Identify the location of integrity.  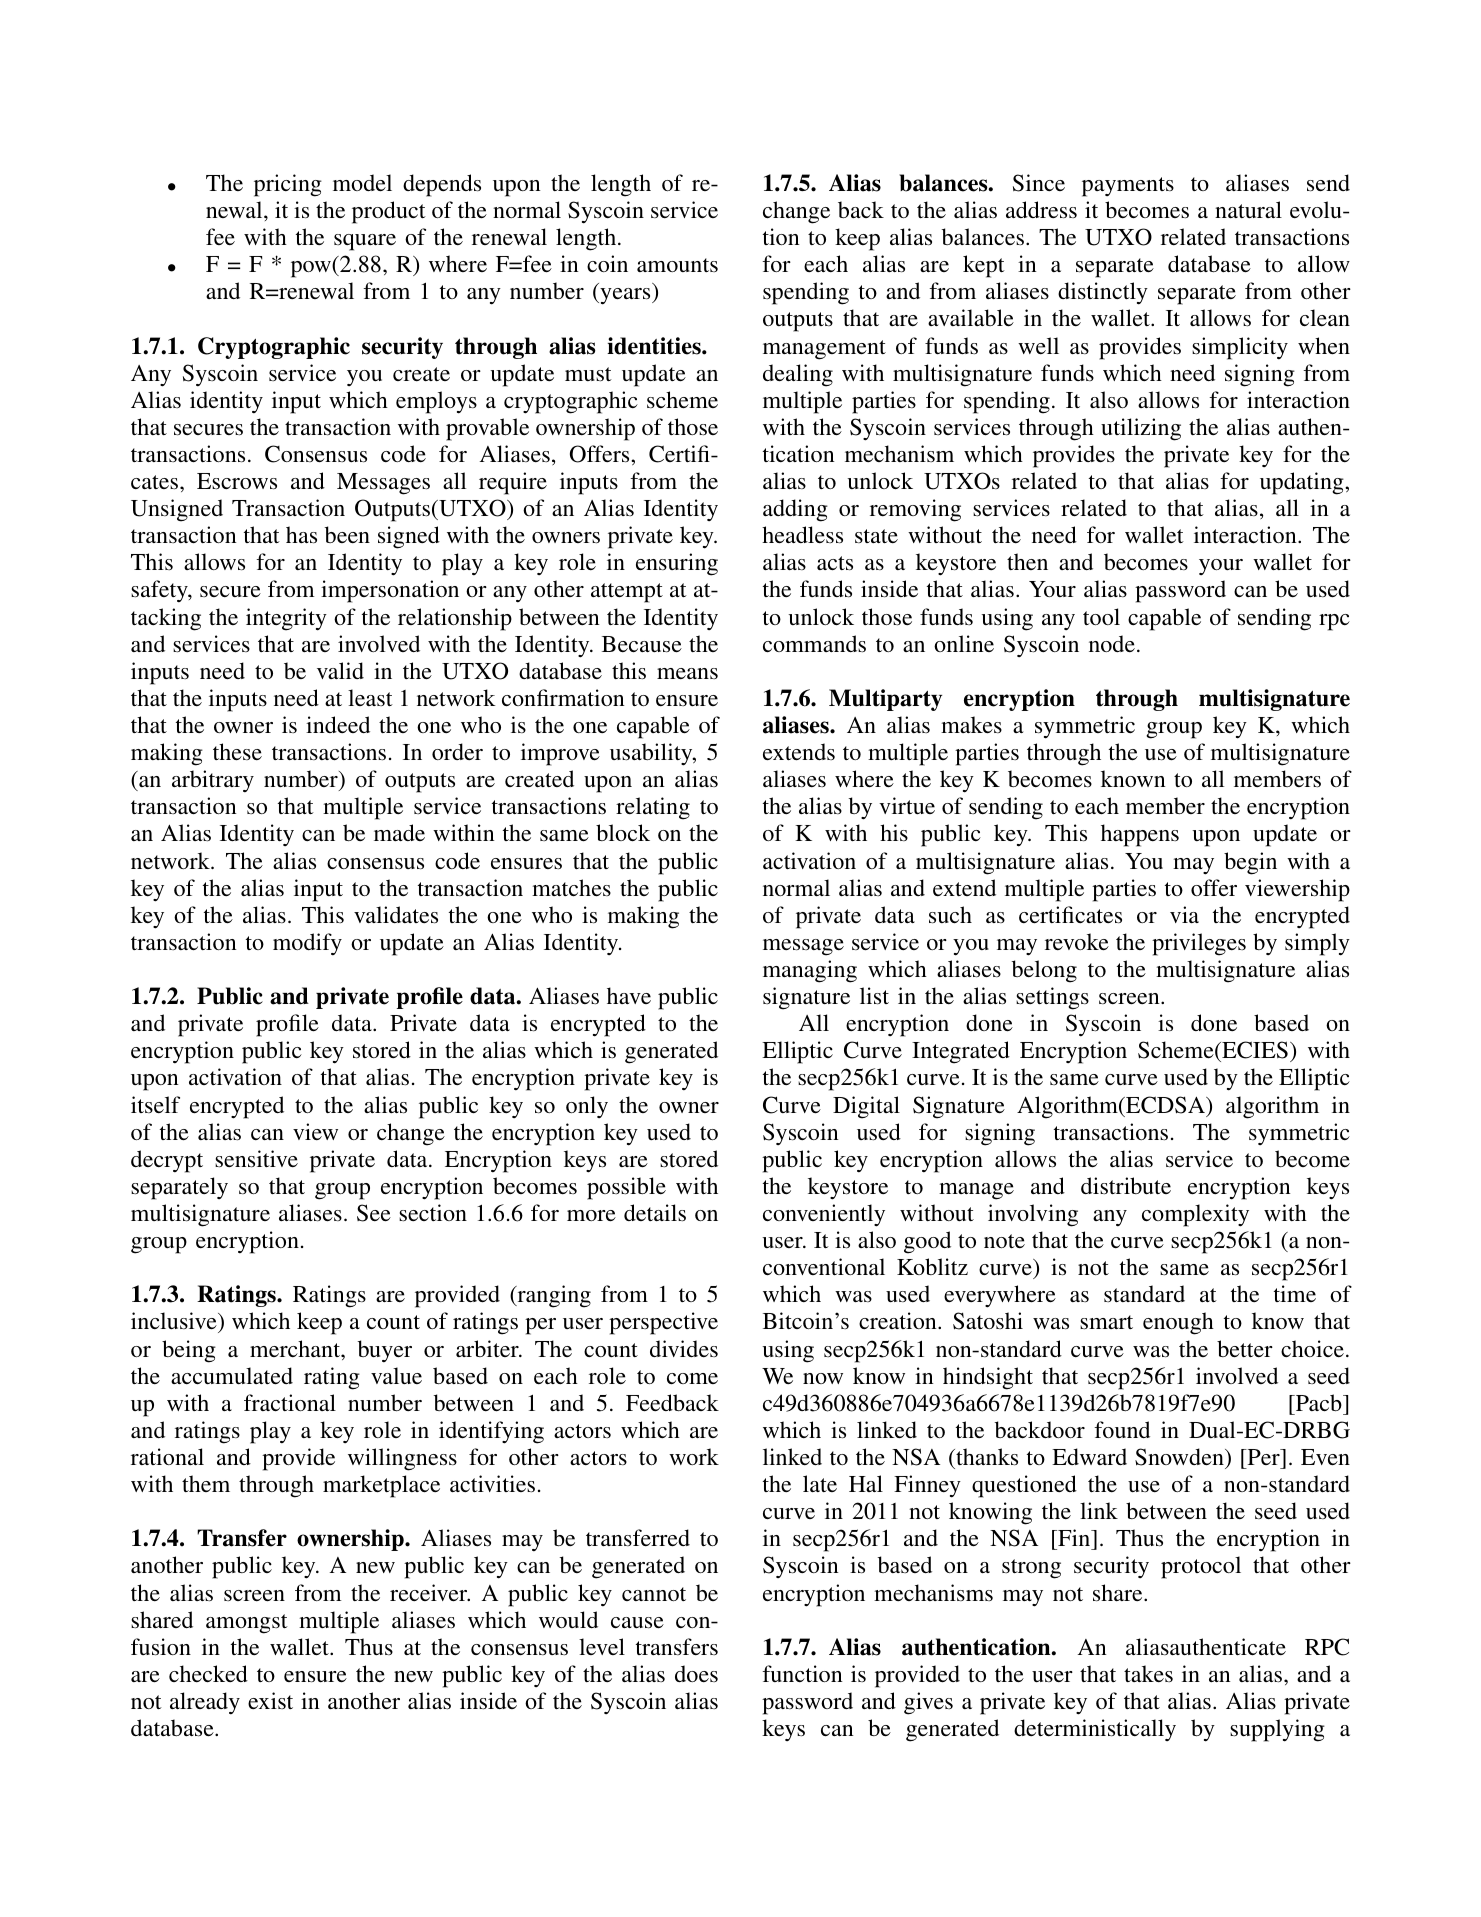
(286, 619).
